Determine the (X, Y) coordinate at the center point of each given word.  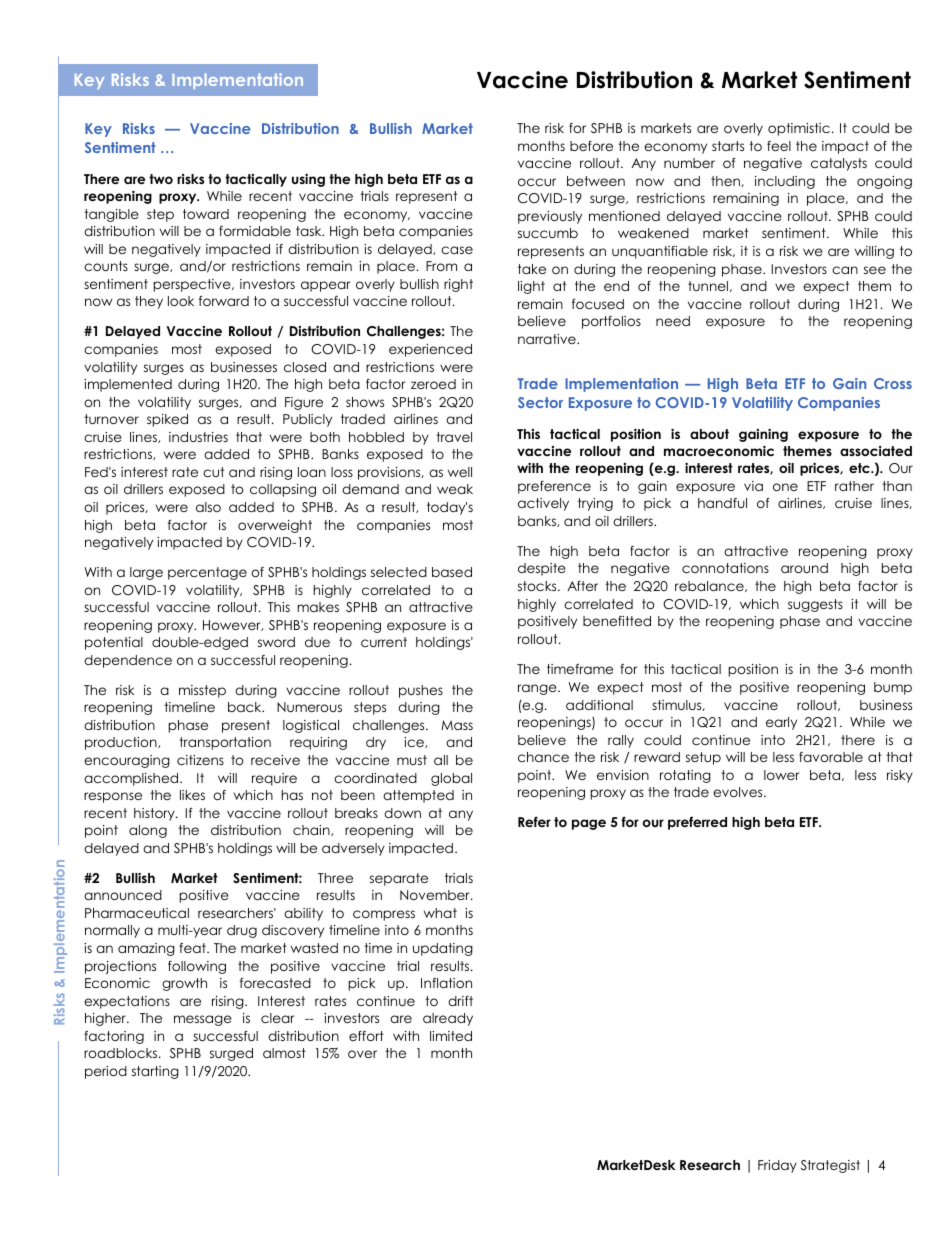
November (436, 895)
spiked (167, 420)
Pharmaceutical (137, 913)
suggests (815, 605)
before (591, 146)
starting (155, 1072)
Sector (540, 402)
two (161, 179)
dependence (128, 661)
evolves (739, 792)
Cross (893, 383)
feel (779, 146)
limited (451, 1036)
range (538, 689)
